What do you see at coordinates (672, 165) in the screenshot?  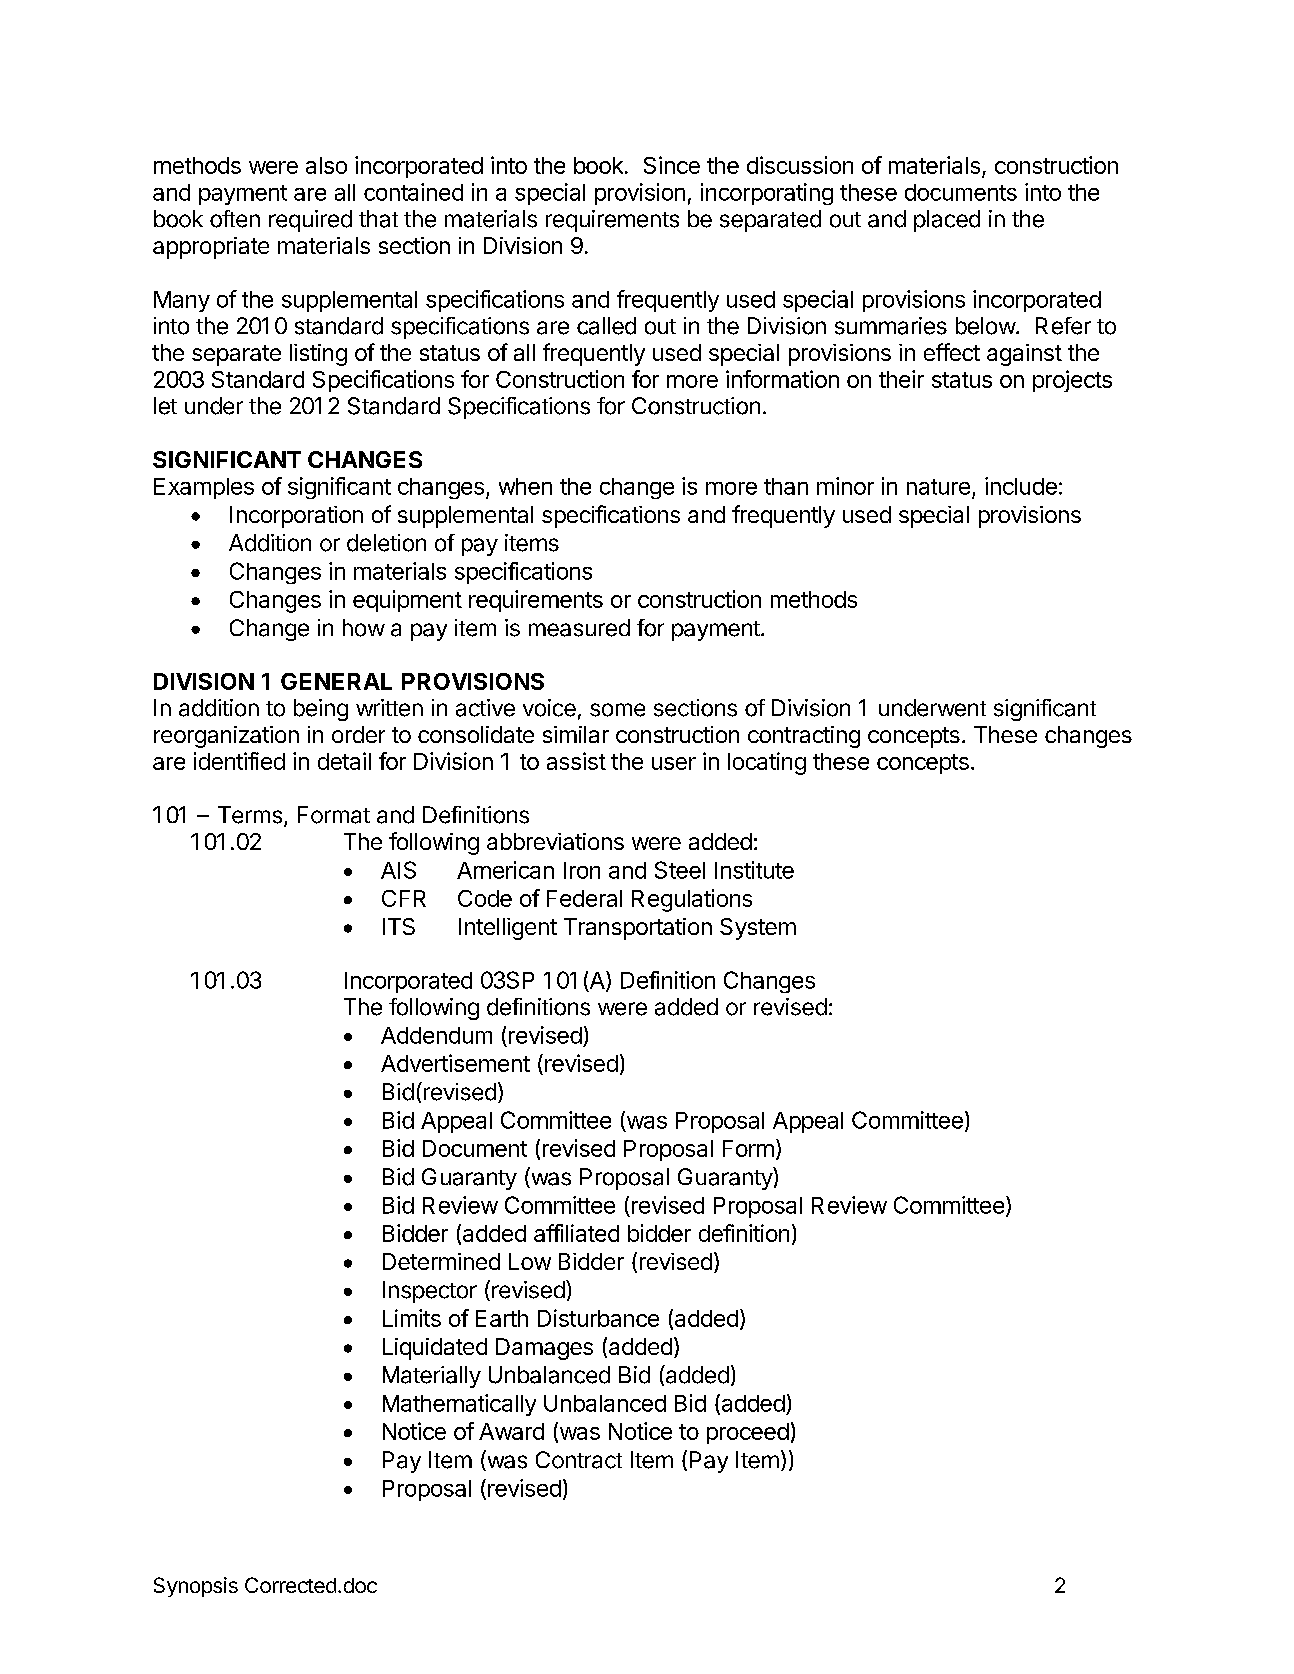 I see `Since` at bounding box center [672, 165].
